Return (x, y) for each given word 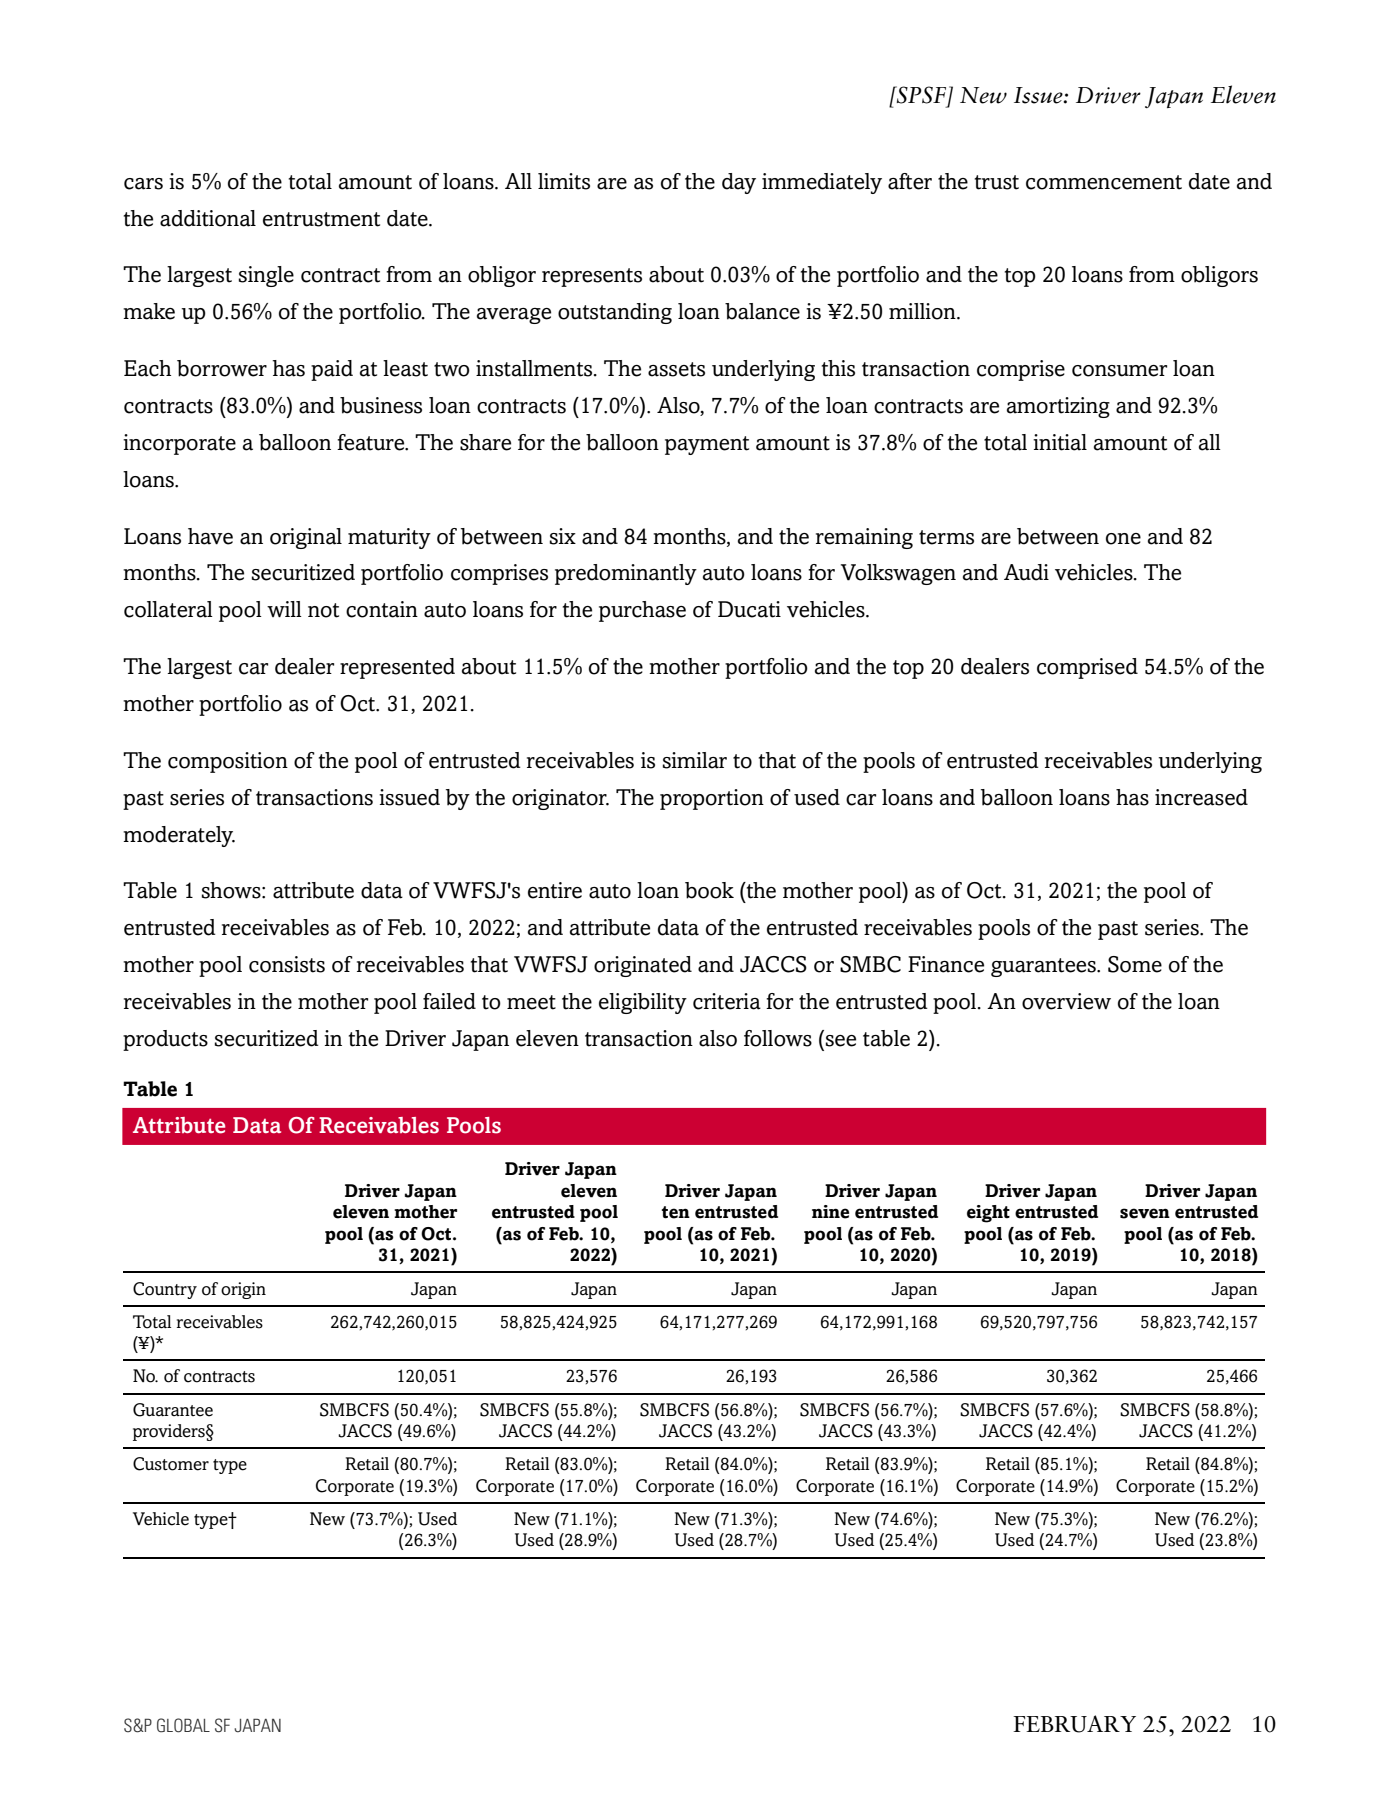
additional (208, 218)
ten (676, 1212)
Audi (1026, 572)
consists (287, 964)
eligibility (643, 1003)
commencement (1104, 182)
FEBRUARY (1074, 1724)
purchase (642, 611)
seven (1145, 1213)
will (284, 609)
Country (165, 1290)
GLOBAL (183, 1725)
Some (1135, 964)
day (739, 183)
